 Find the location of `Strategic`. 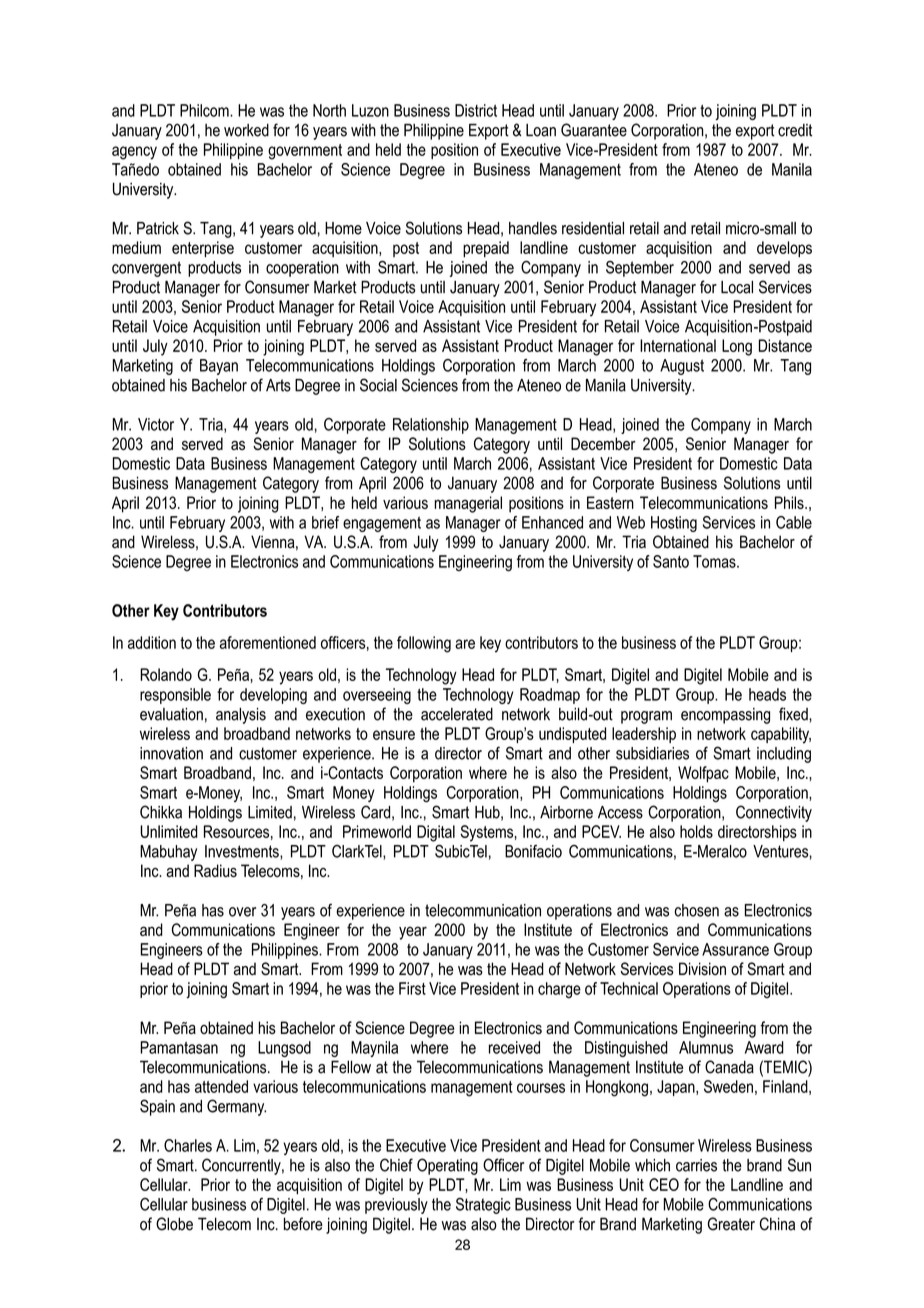

Strategic is located at coordinates (483, 1206).
